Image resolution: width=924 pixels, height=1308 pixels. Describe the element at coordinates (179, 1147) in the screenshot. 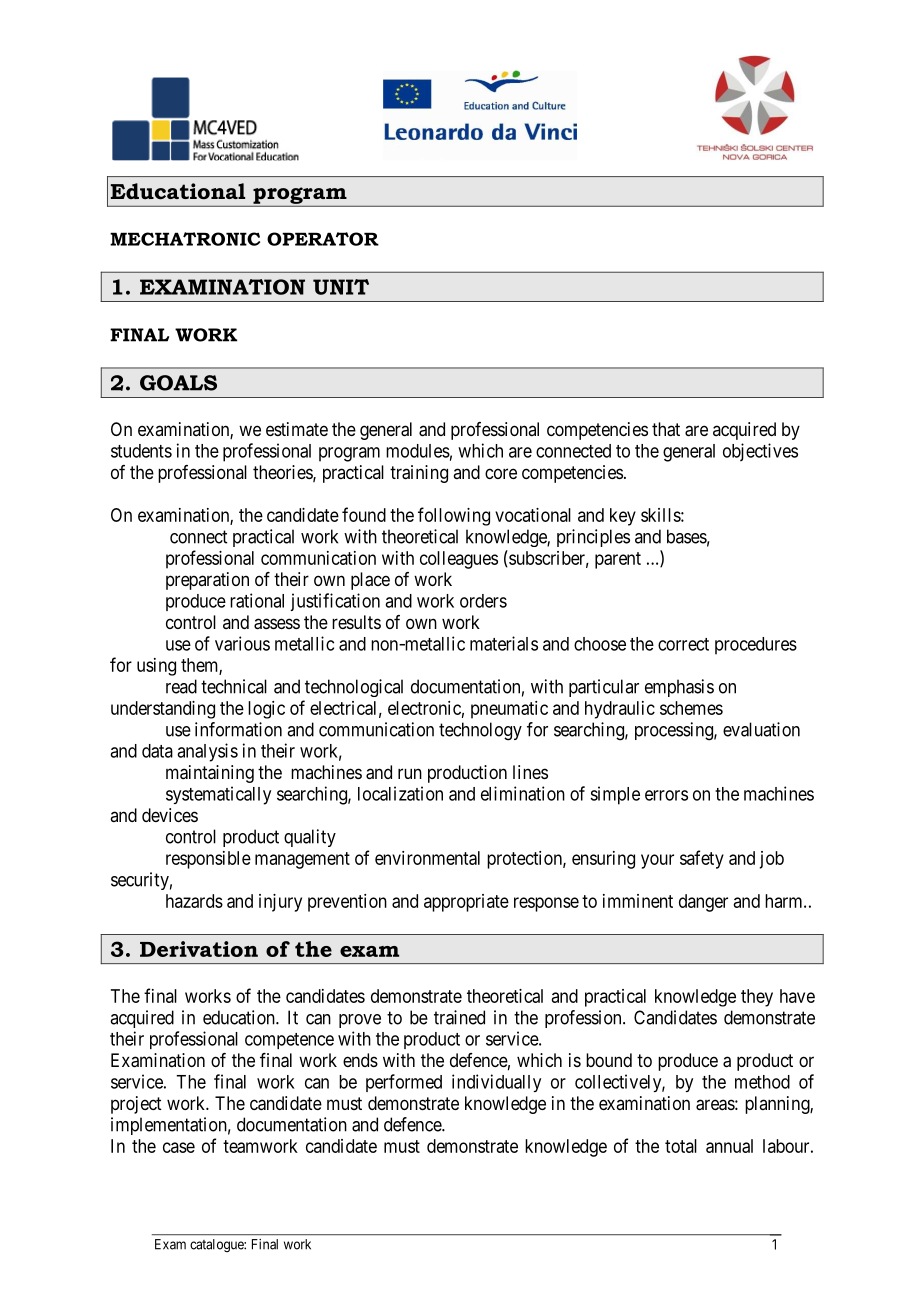

I see `case` at that location.
